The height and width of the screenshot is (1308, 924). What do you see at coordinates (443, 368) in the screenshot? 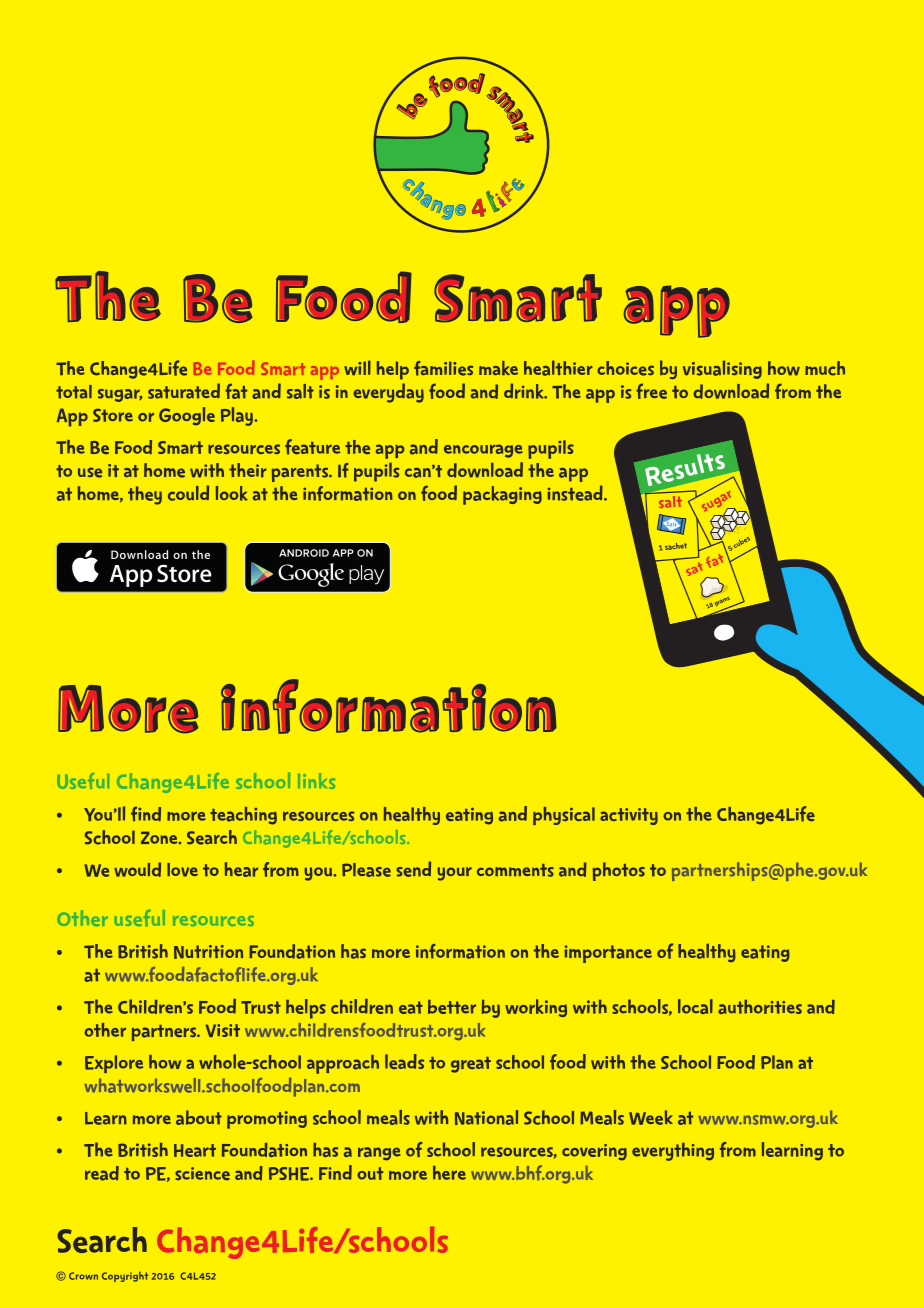
I see `families` at bounding box center [443, 368].
